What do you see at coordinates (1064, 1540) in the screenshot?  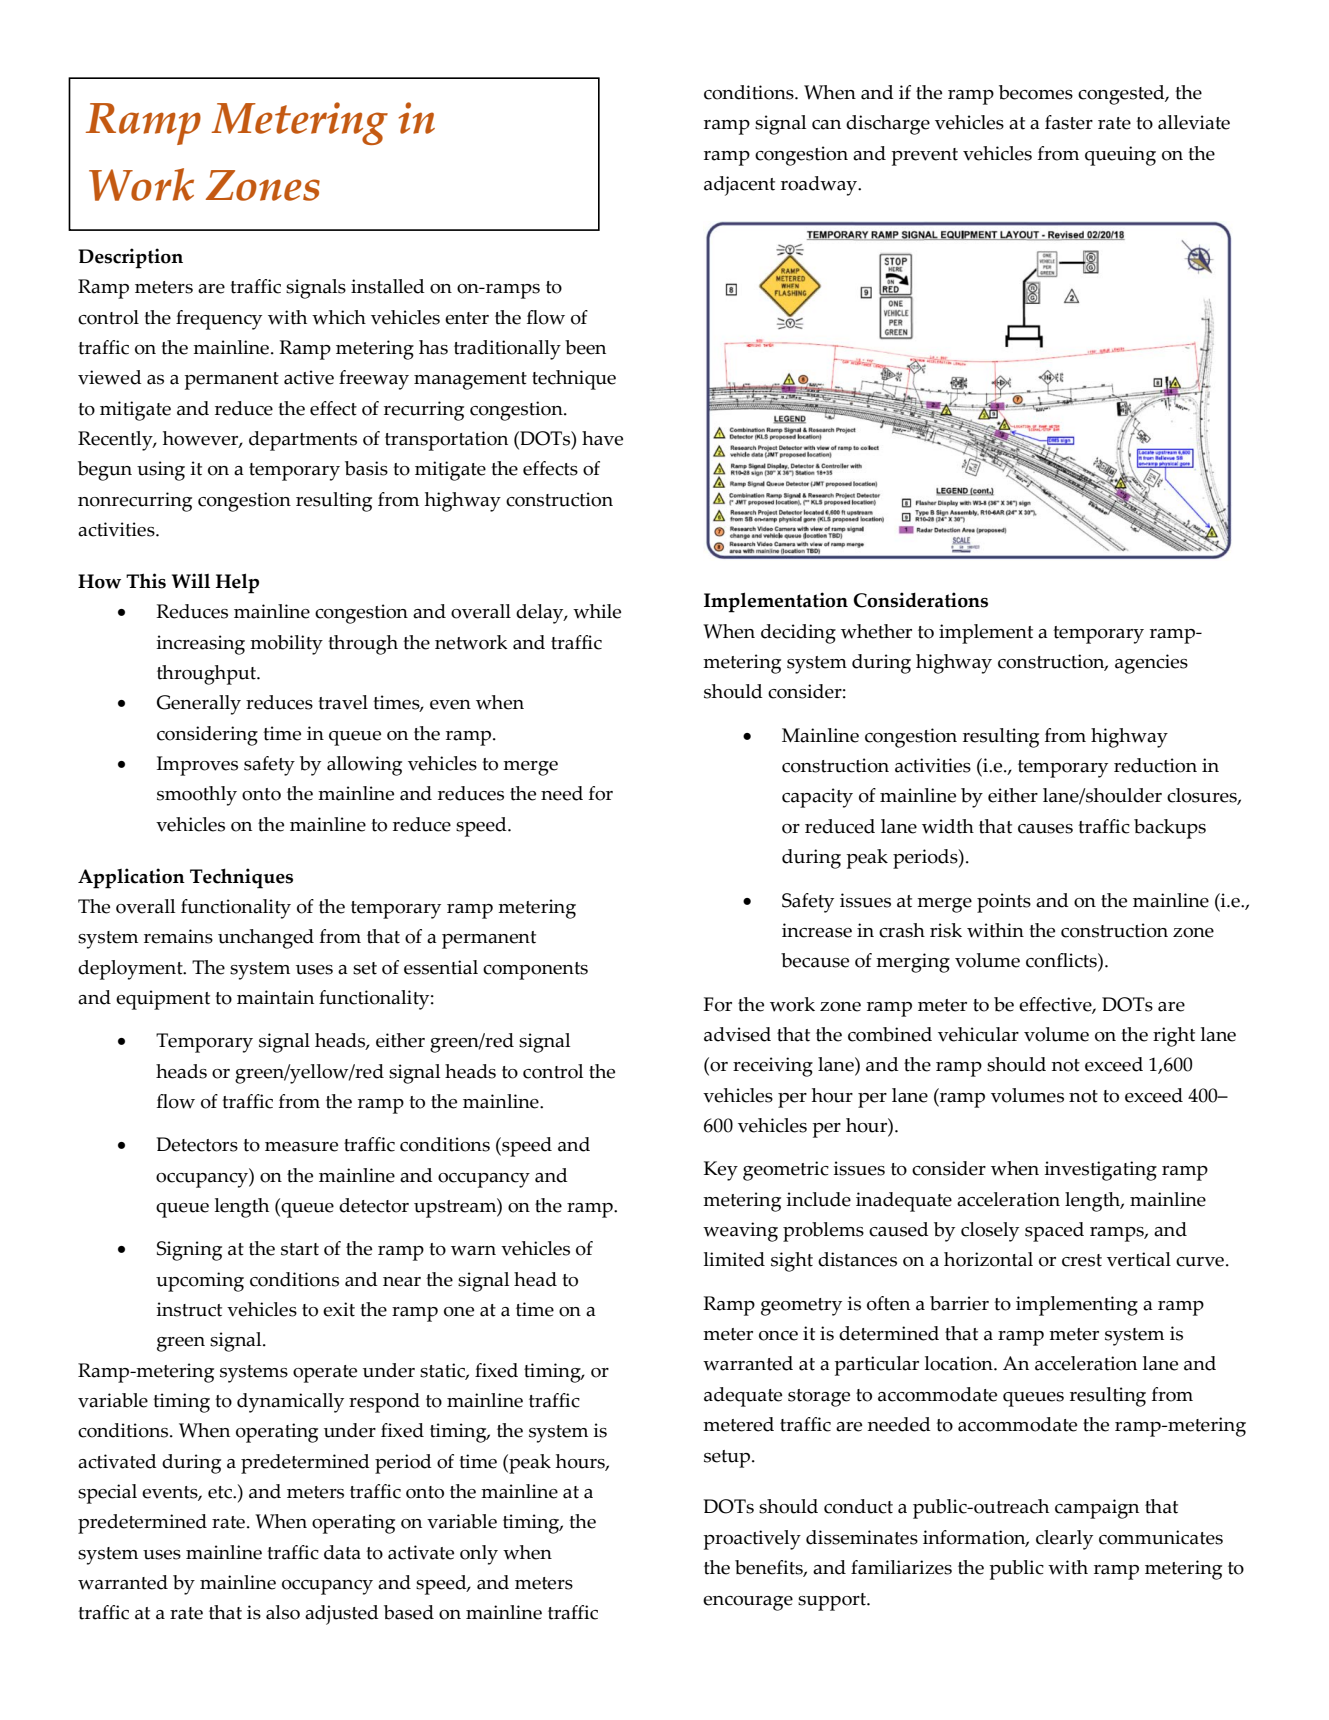 I see `clearly` at bounding box center [1064, 1540].
